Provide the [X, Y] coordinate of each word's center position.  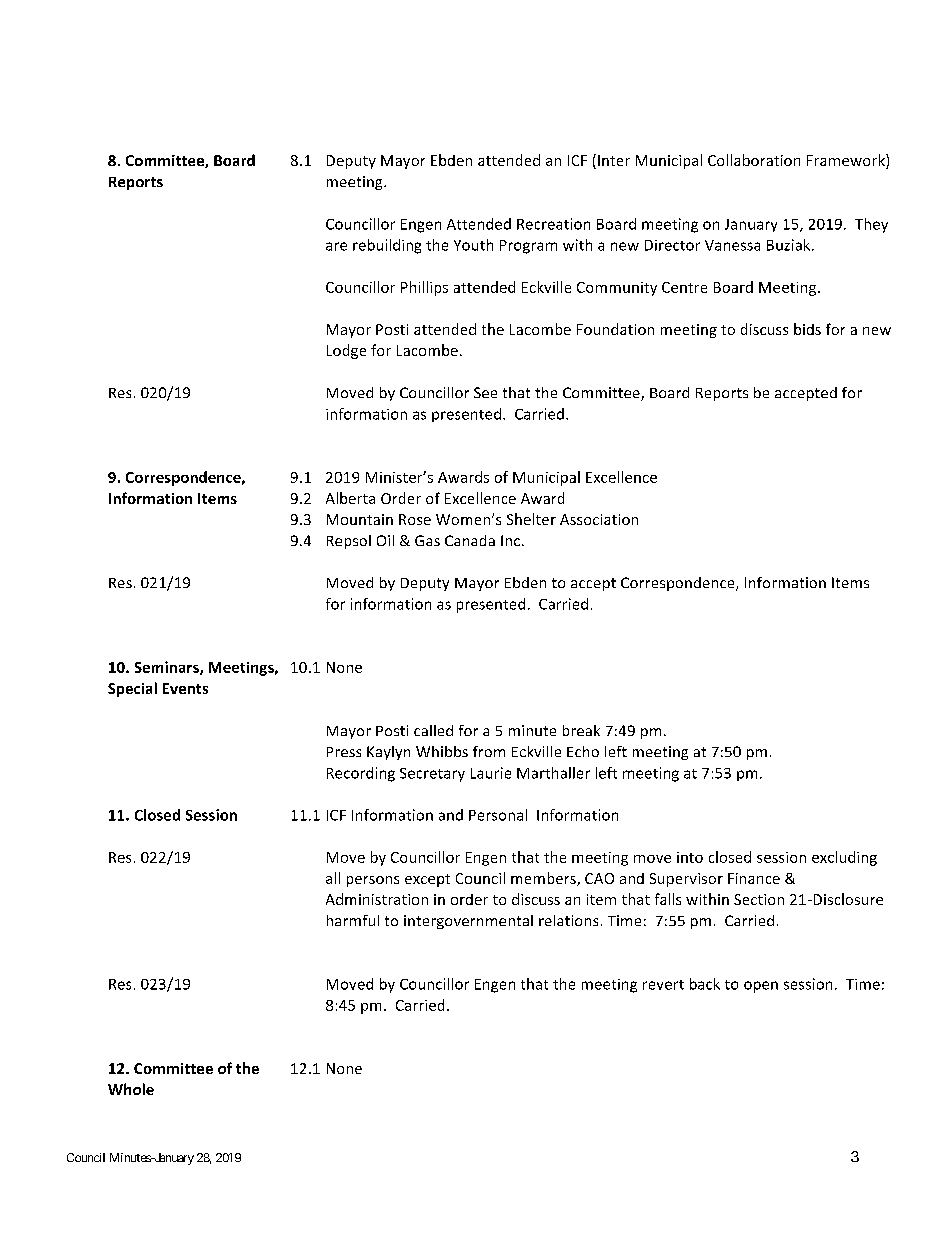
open [761, 987]
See [485, 392]
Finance [754, 878]
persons [373, 881]
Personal [498, 815]
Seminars [168, 668]
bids [807, 329]
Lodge [346, 351]
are [336, 246]
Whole [131, 1089]
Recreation [553, 224]
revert [663, 985]
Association [599, 519]
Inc [510, 540]
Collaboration [754, 160]
